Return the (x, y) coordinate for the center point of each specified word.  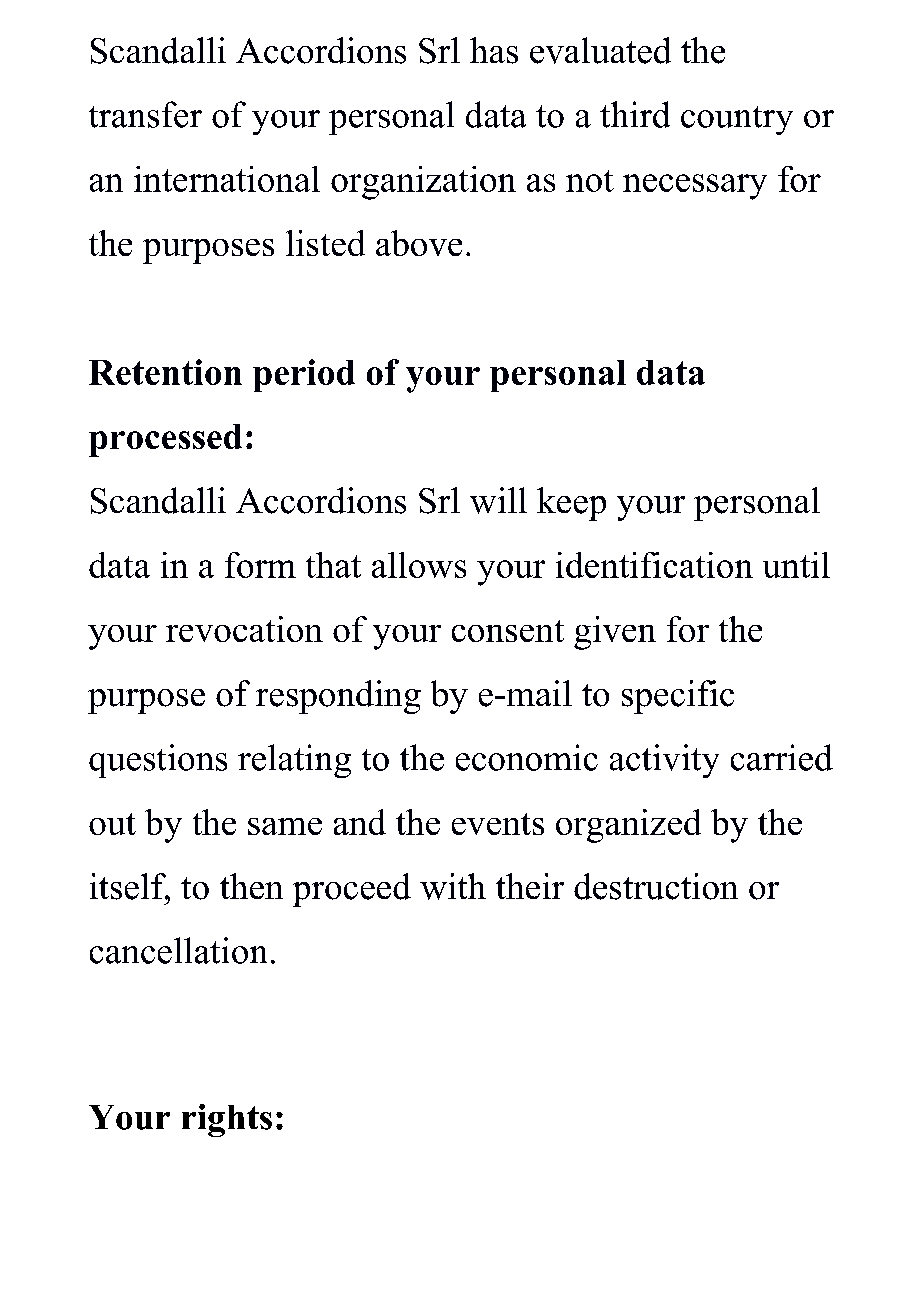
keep (571, 504)
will (498, 500)
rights (227, 1120)
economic (527, 757)
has (494, 50)
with (453, 886)
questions (158, 761)
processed (165, 440)
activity (664, 761)
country (737, 120)
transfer (145, 114)
